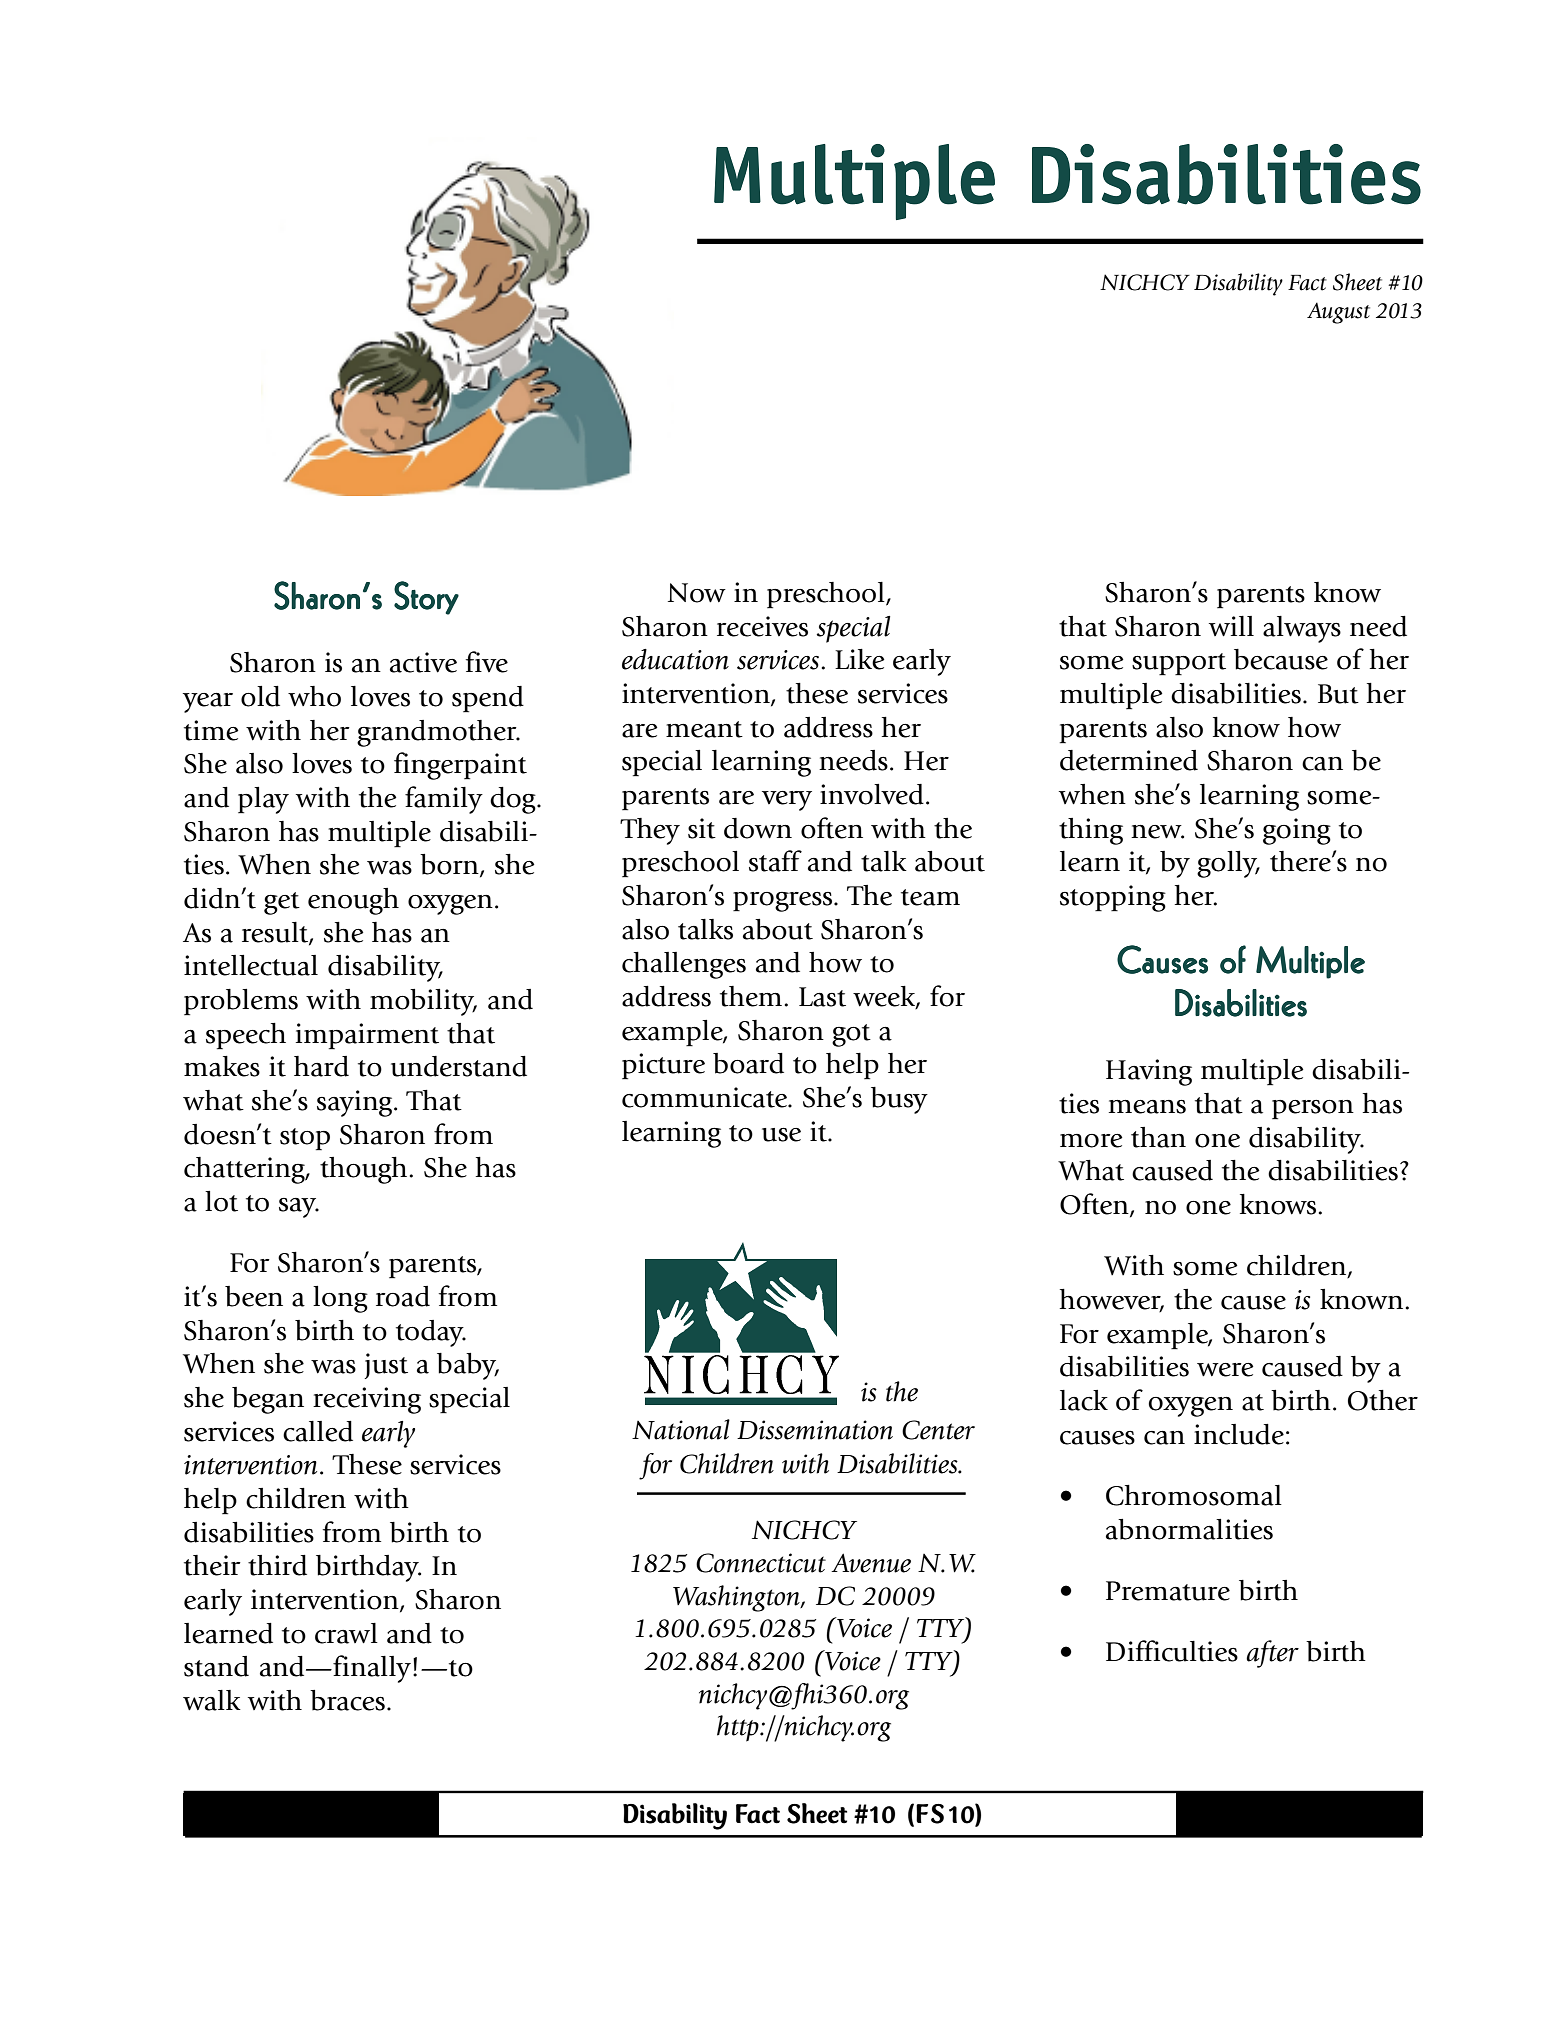  I want to click on Washington, so click(737, 1598).
